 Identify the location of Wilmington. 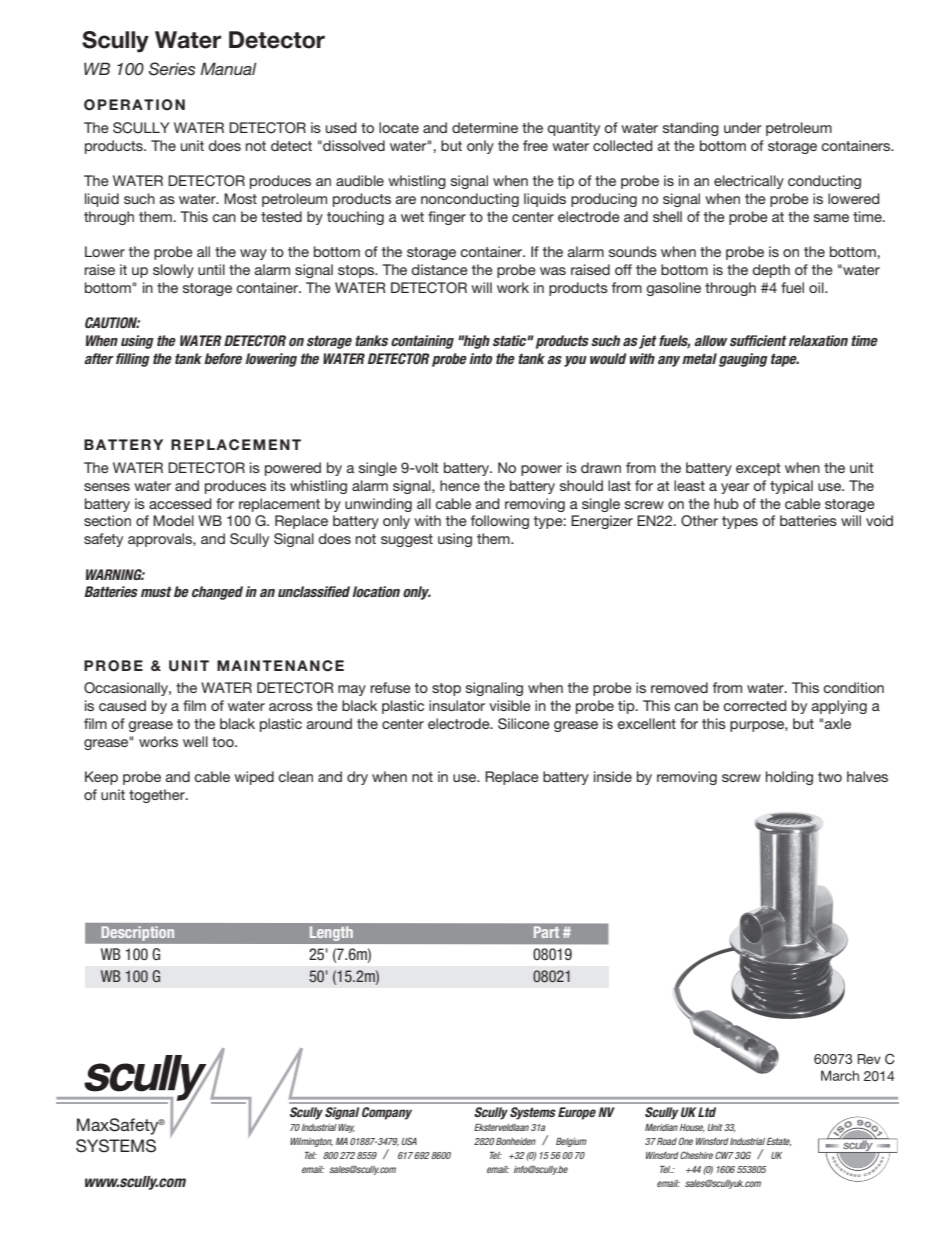
(311, 1142).
